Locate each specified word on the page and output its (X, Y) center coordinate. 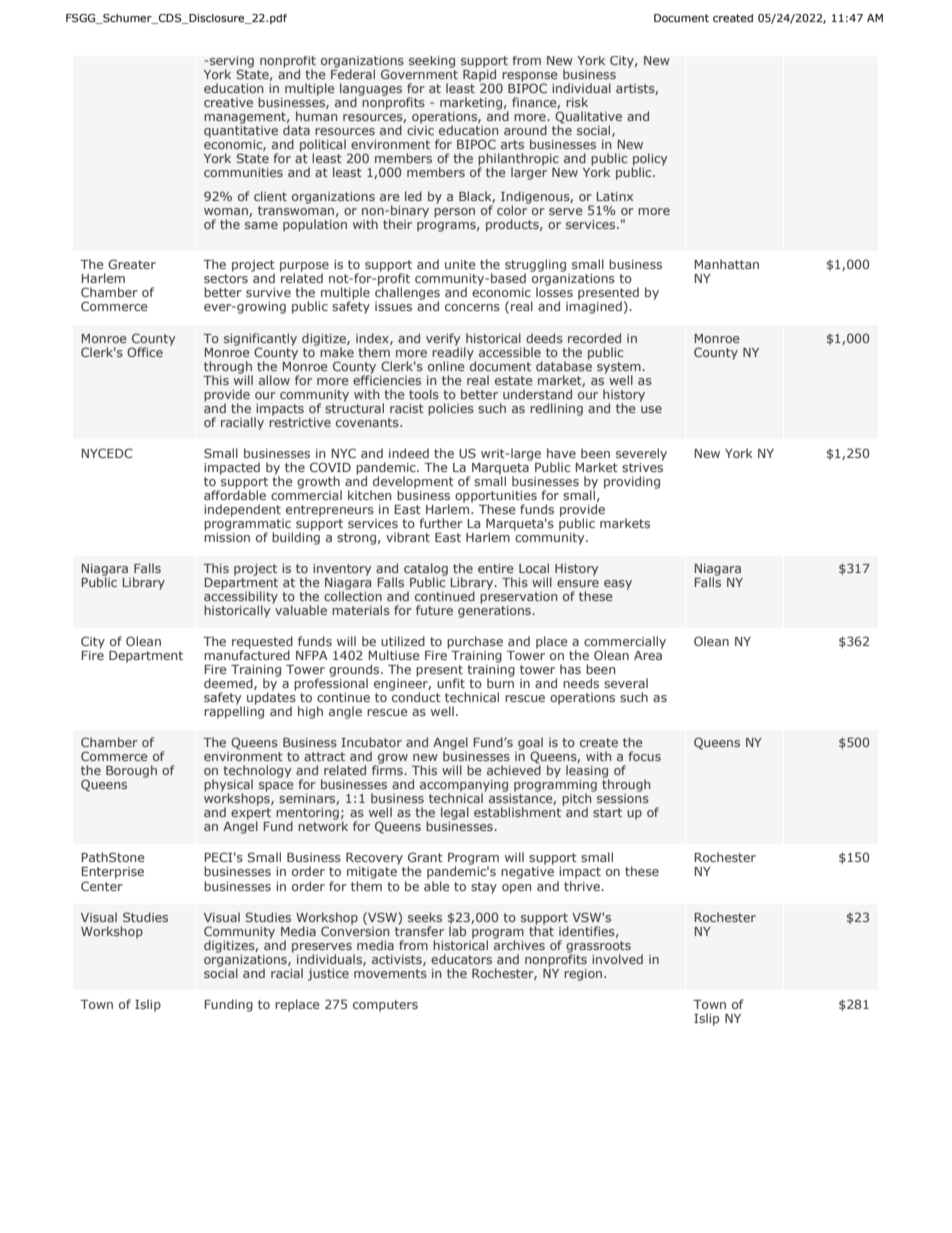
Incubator (371, 742)
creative (228, 102)
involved (617, 959)
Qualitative (588, 118)
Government (419, 74)
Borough (131, 771)
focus (644, 756)
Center (102, 886)
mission (227, 536)
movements (390, 973)
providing (632, 482)
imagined (594, 306)
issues (393, 306)
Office (145, 352)
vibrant (408, 537)
